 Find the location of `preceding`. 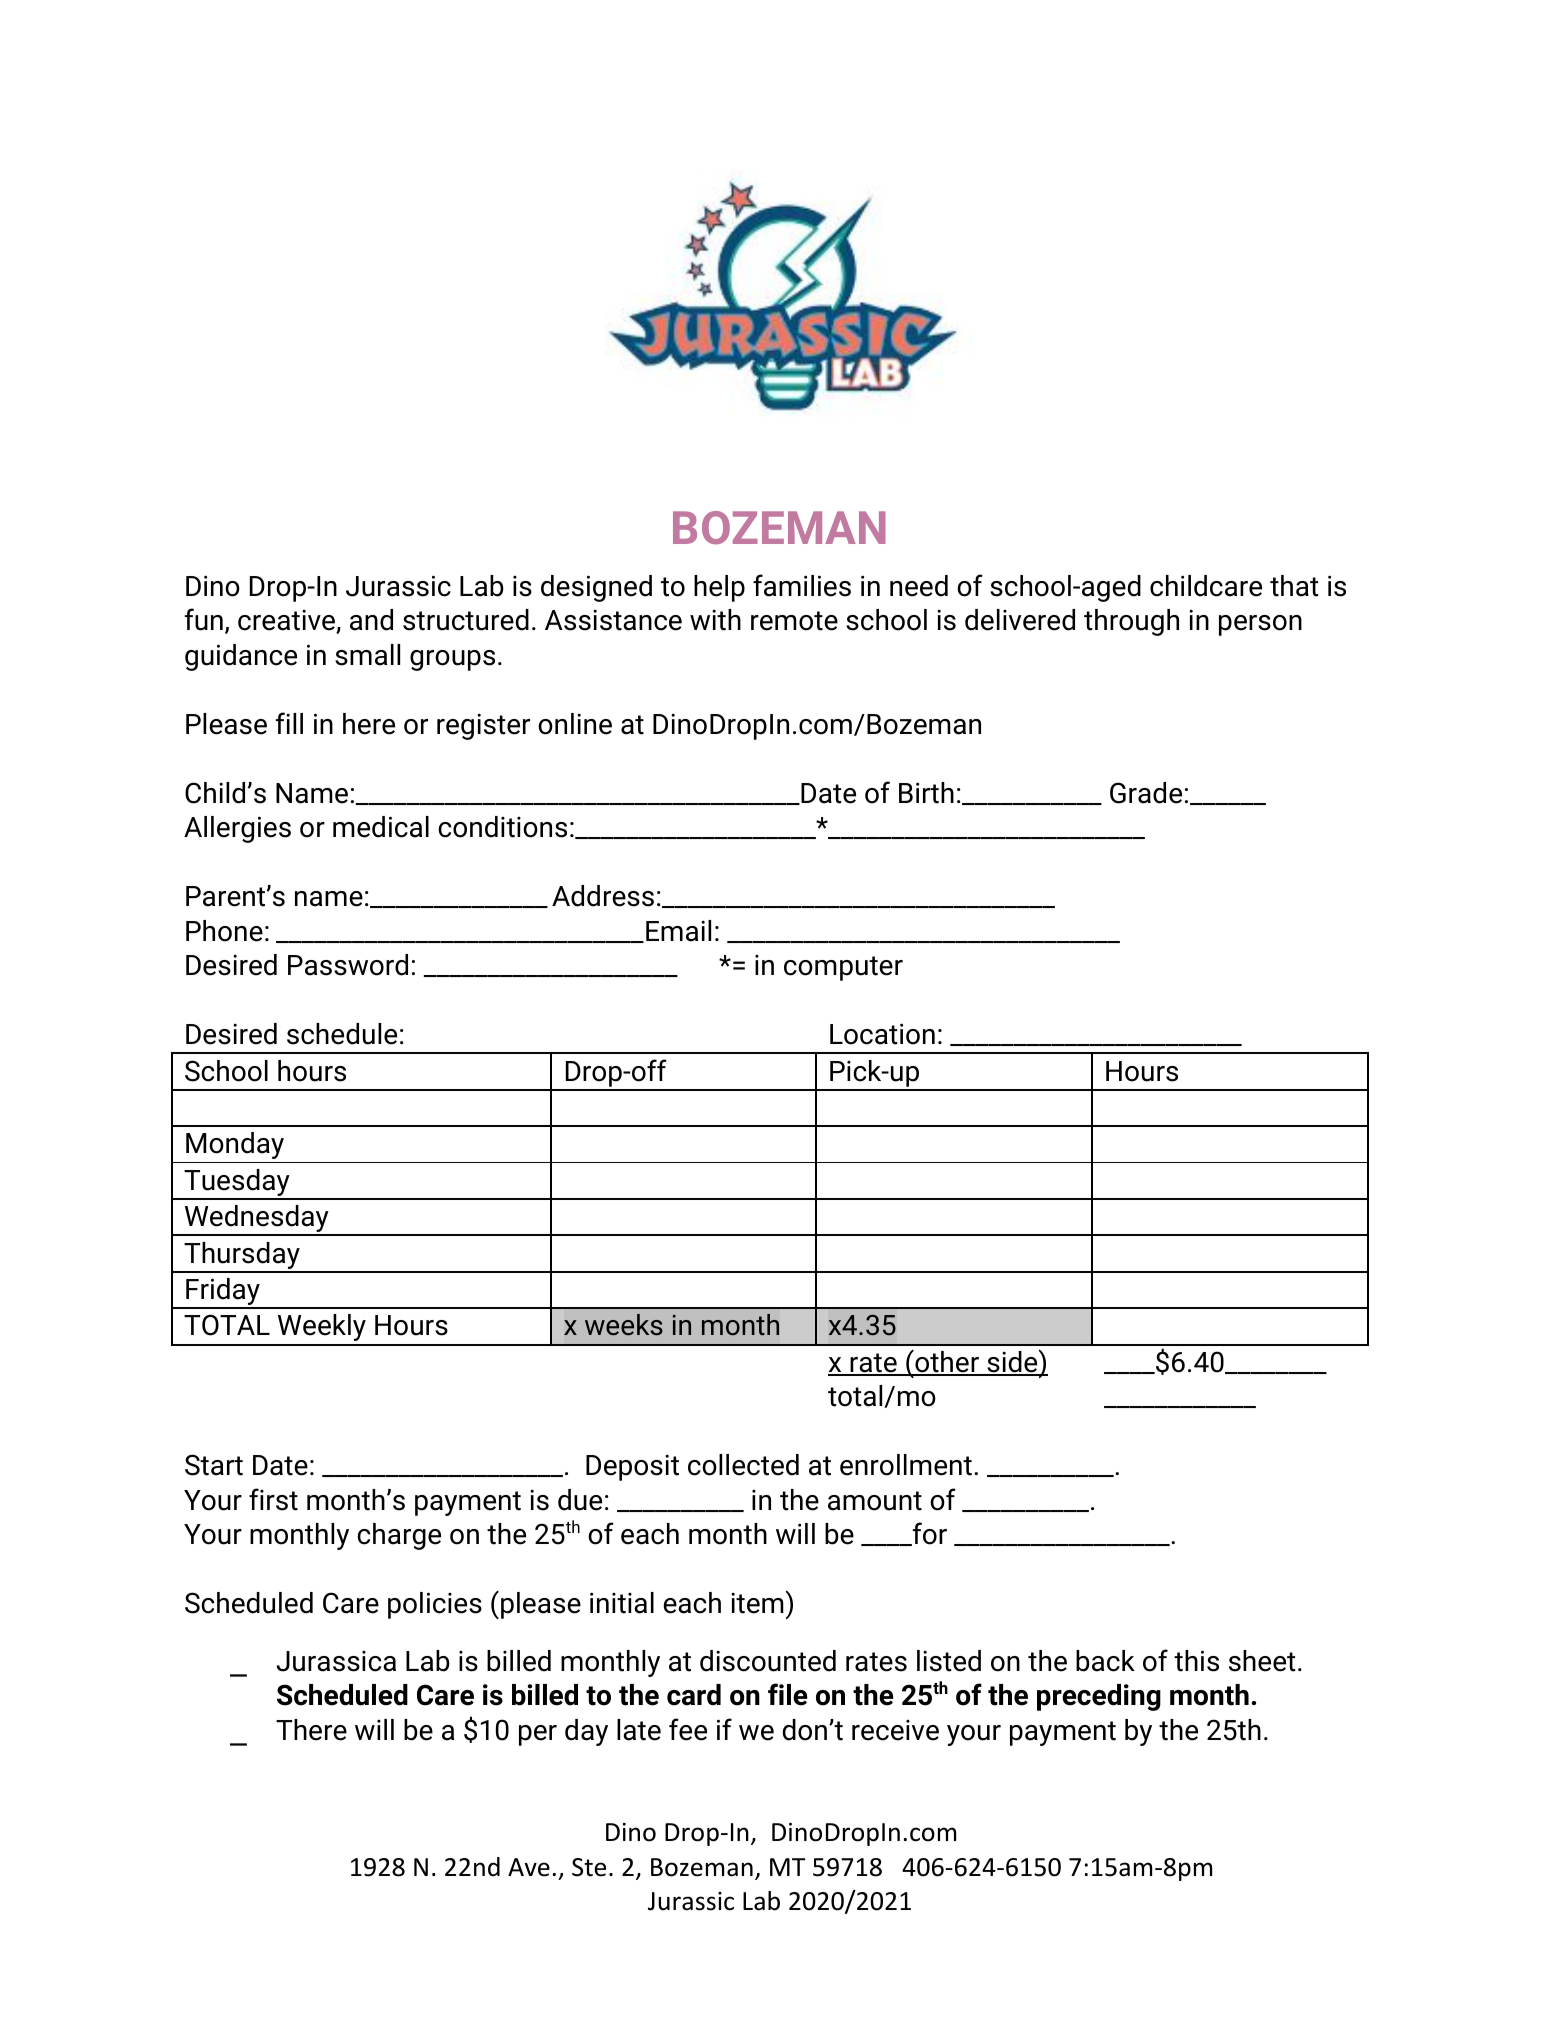

preceding is located at coordinates (1099, 1697).
